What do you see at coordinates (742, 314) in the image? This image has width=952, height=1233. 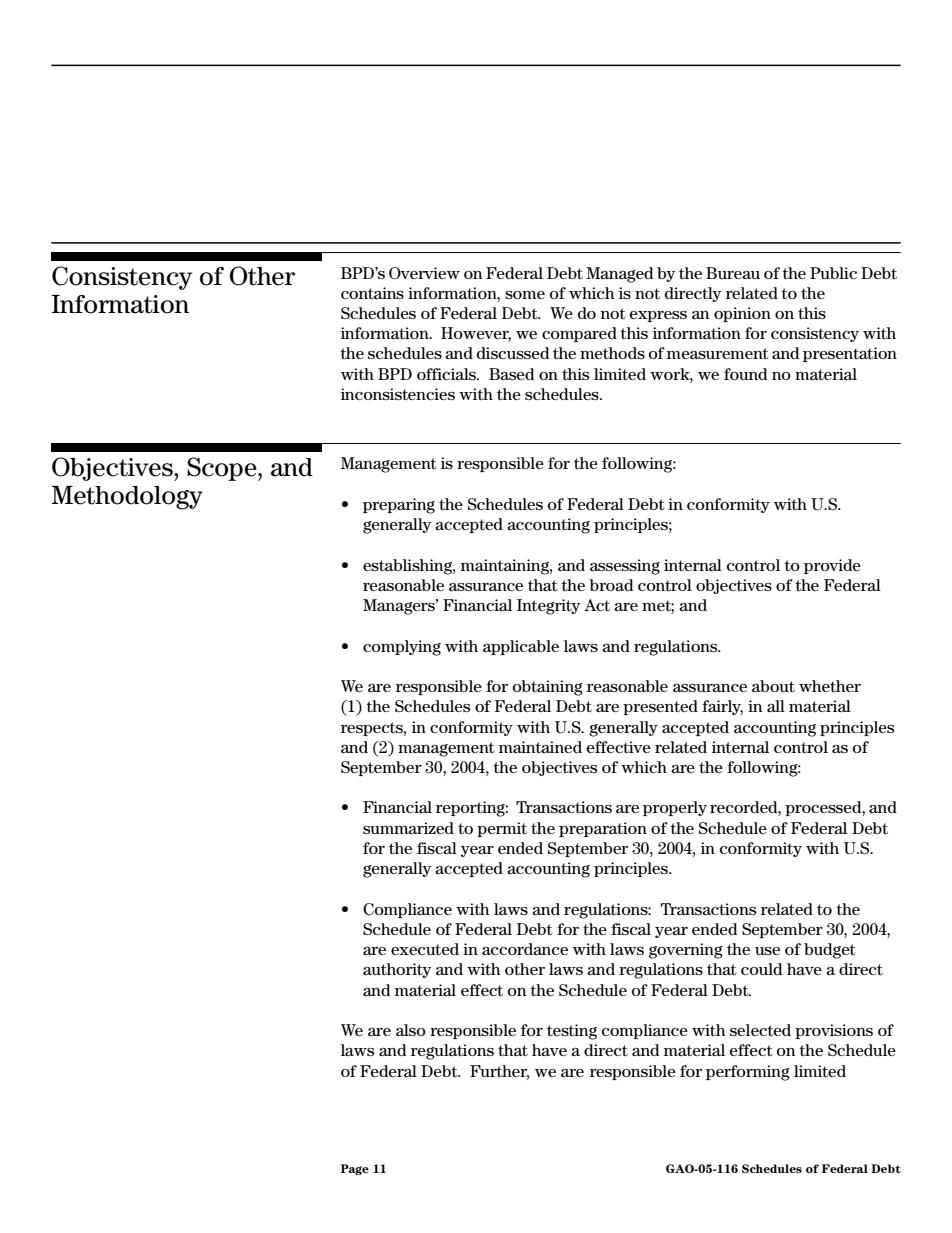 I see `opinion` at bounding box center [742, 314].
